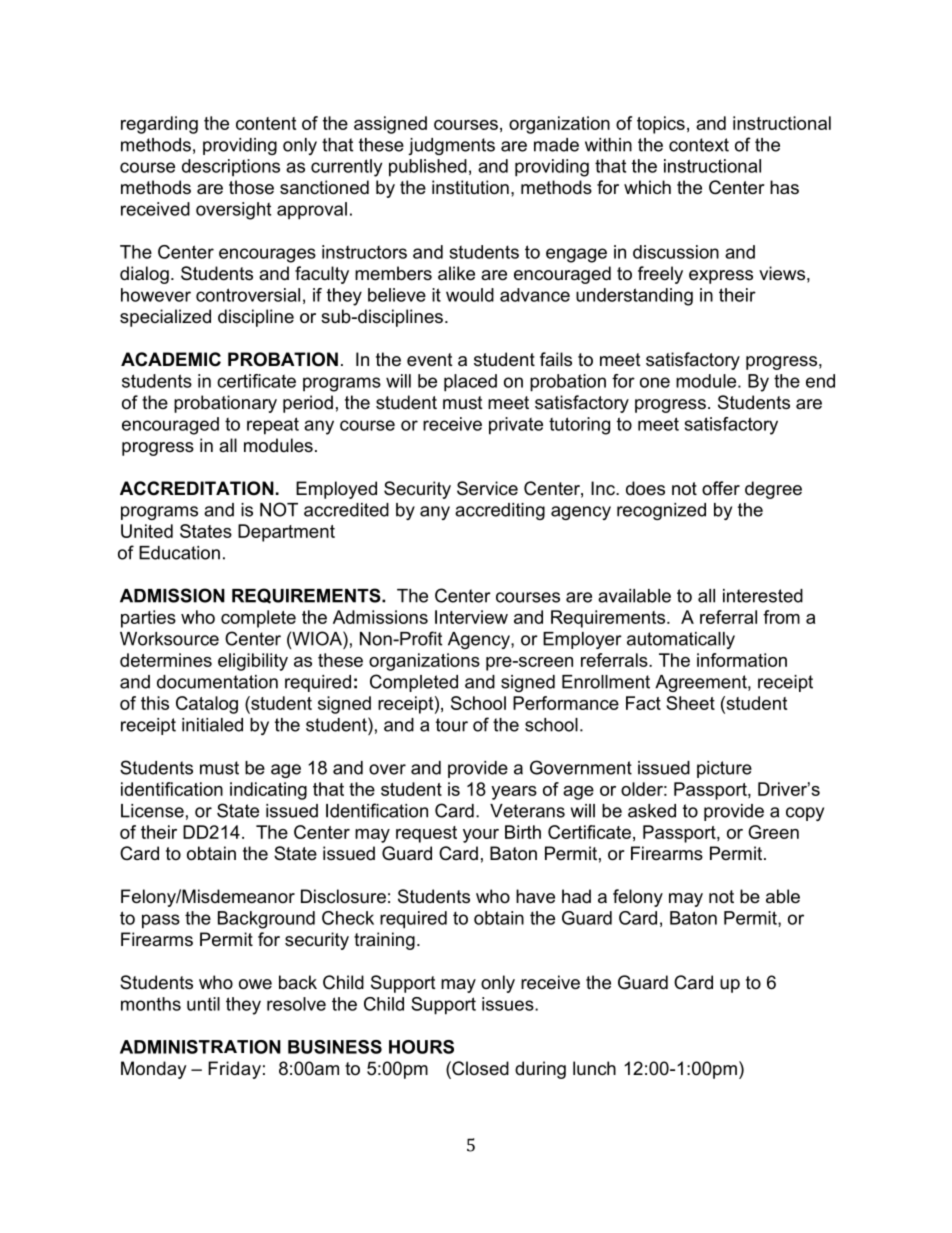 This document has height=1233, width=952. I want to click on Interview, so click(471, 617).
